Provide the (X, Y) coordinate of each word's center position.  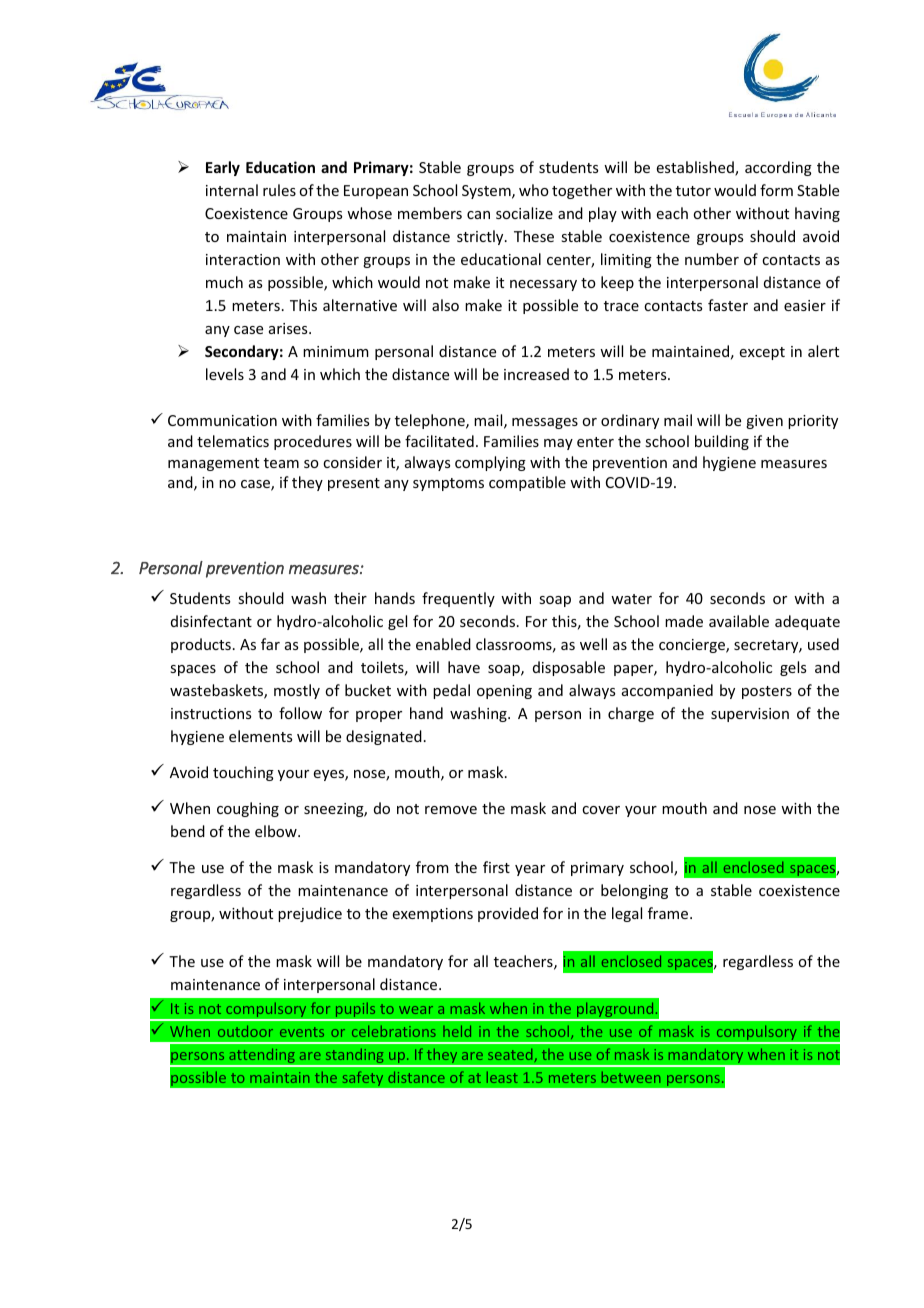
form (776, 190)
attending (262, 1057)
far (270, 644)
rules (279, 190)
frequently (458, 599)
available (739, 621)
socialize (524, 213)
